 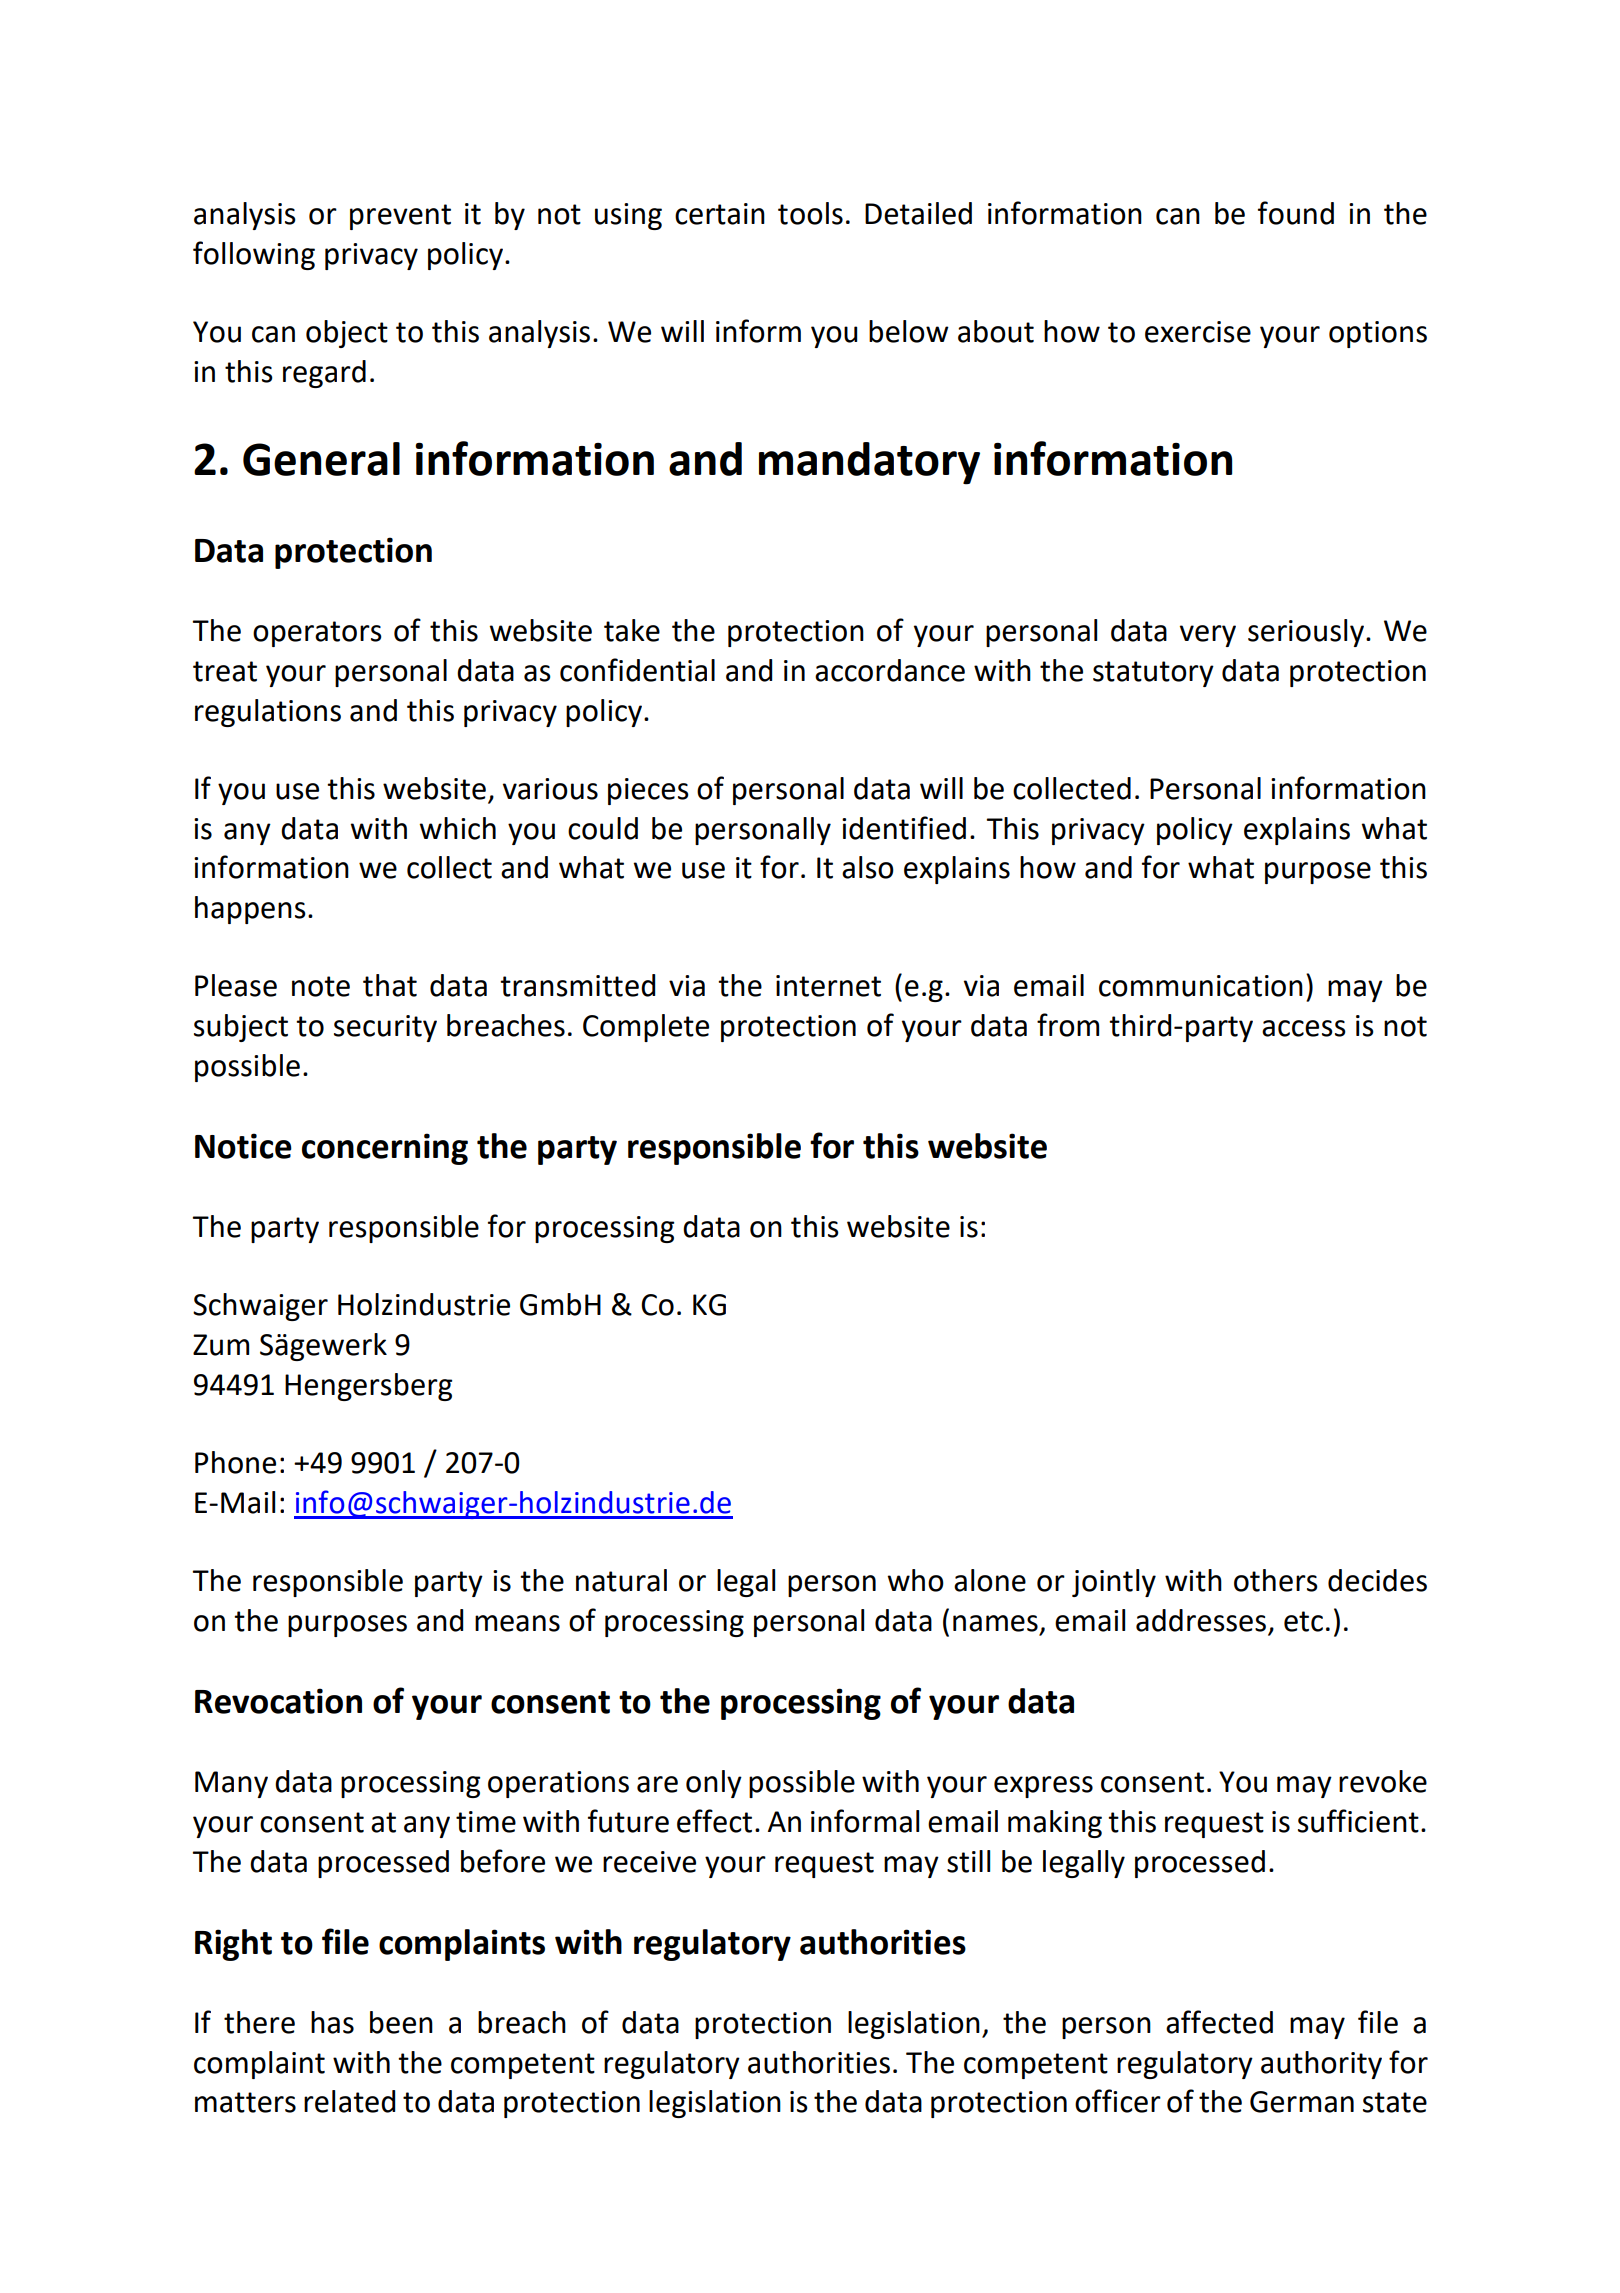 What do you see at coordinates (221, 1345) in the screenshot?
I see `Zum` at bounding box center [221, 1345].
